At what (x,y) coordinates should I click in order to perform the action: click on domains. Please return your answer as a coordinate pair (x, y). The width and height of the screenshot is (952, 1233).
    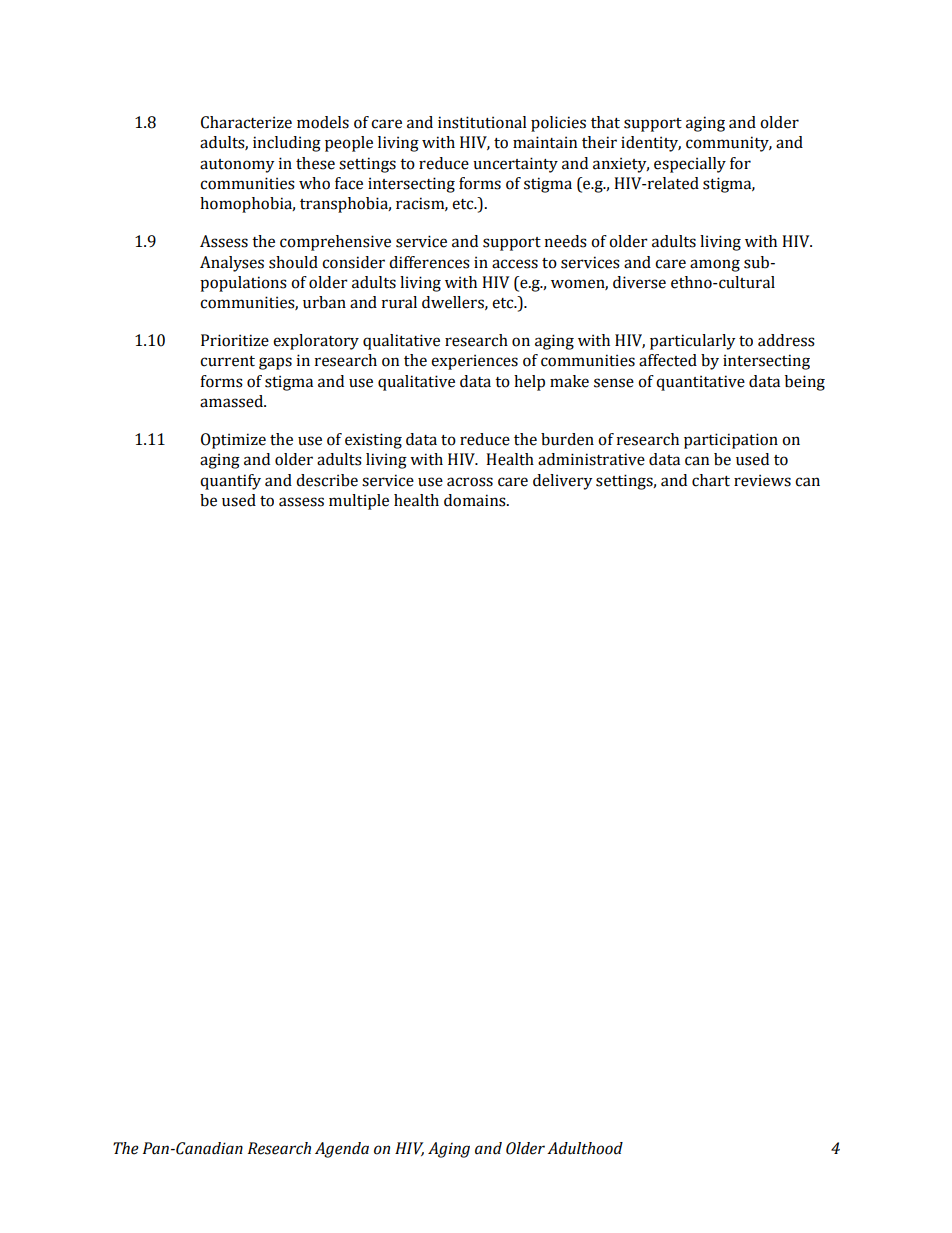
    Looking at the image, I should click on (476, 500).
